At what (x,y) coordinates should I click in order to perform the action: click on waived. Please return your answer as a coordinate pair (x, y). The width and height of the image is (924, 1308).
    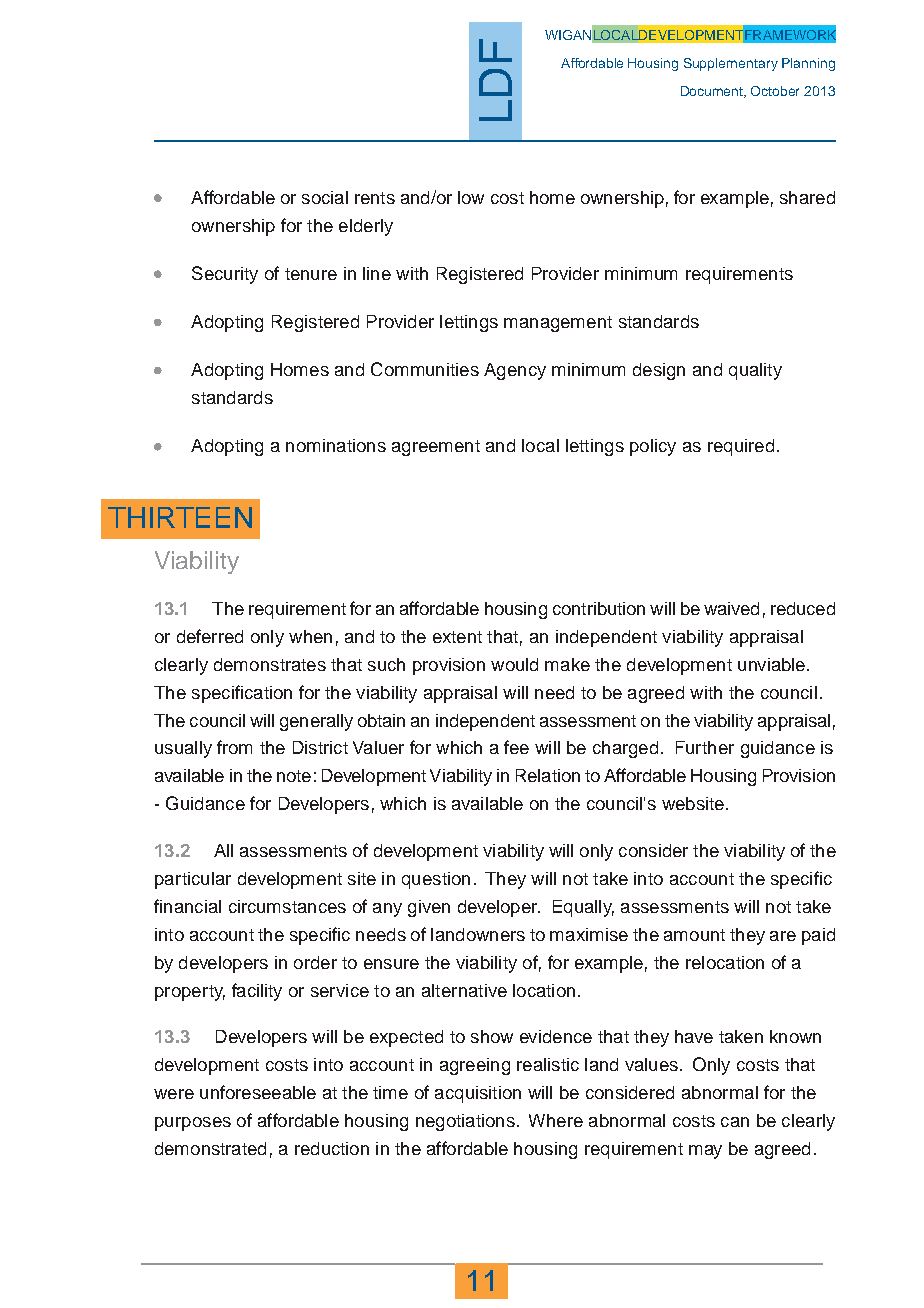
    Looking at the image, I should click on (731, 608).
